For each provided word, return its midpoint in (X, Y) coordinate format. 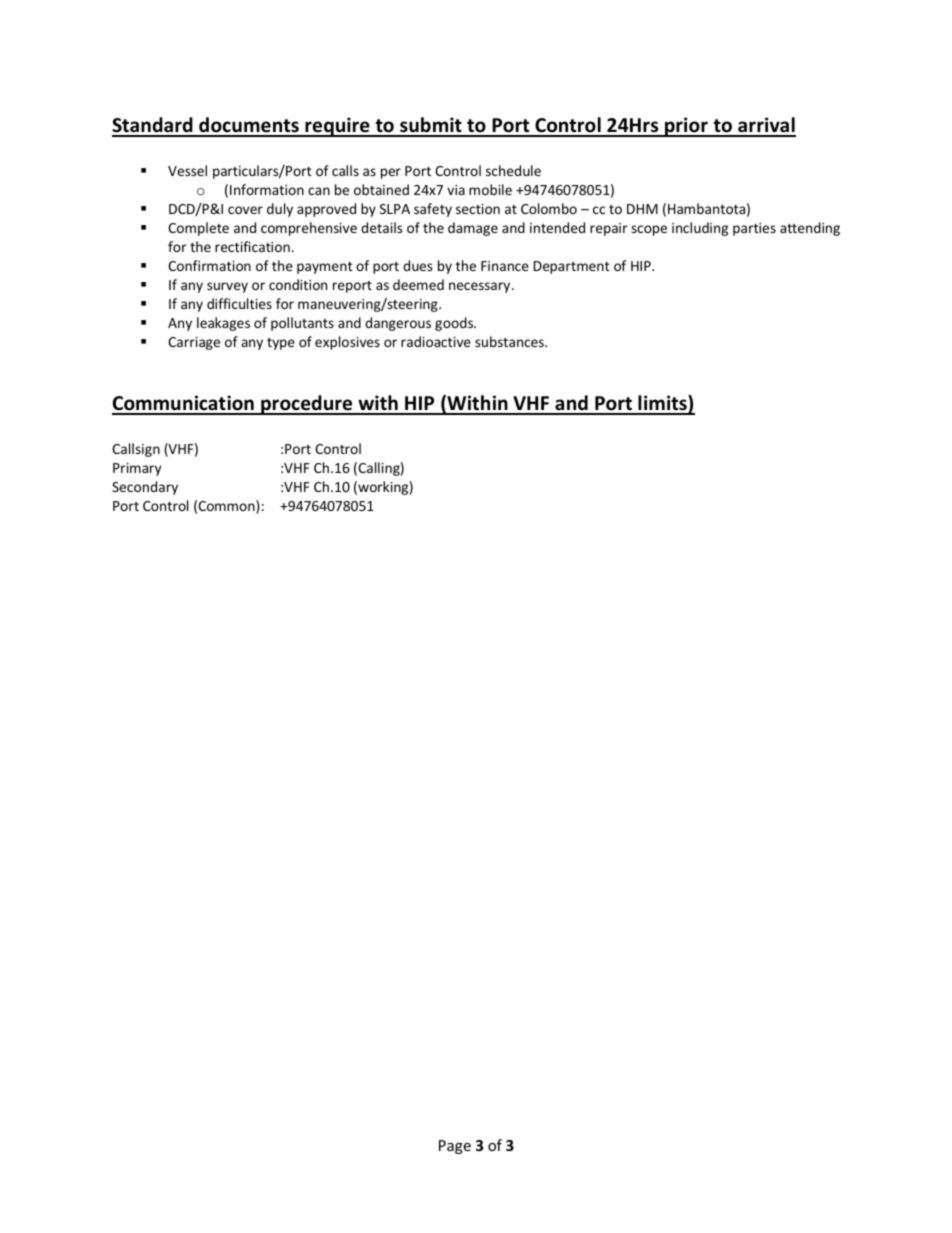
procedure (307, 405)
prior (686, 127)
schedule (513, 170)
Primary (137, 469)
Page (455, 1147)
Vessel (187, 170)
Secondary (145, 488)
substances (510, 341)
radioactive (436, 341)
